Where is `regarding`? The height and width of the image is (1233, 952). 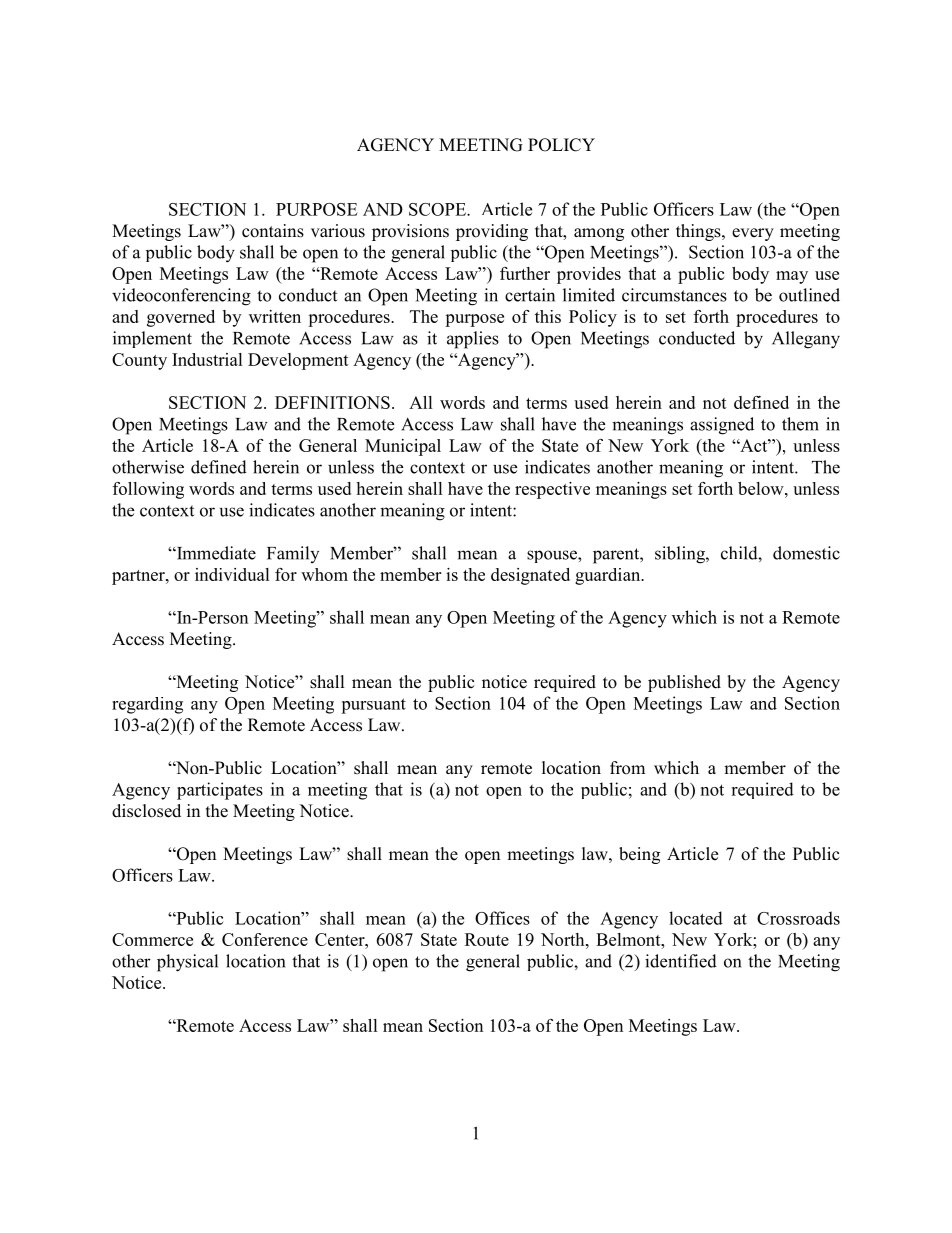
regarding is located at coordinates (147, 705).
